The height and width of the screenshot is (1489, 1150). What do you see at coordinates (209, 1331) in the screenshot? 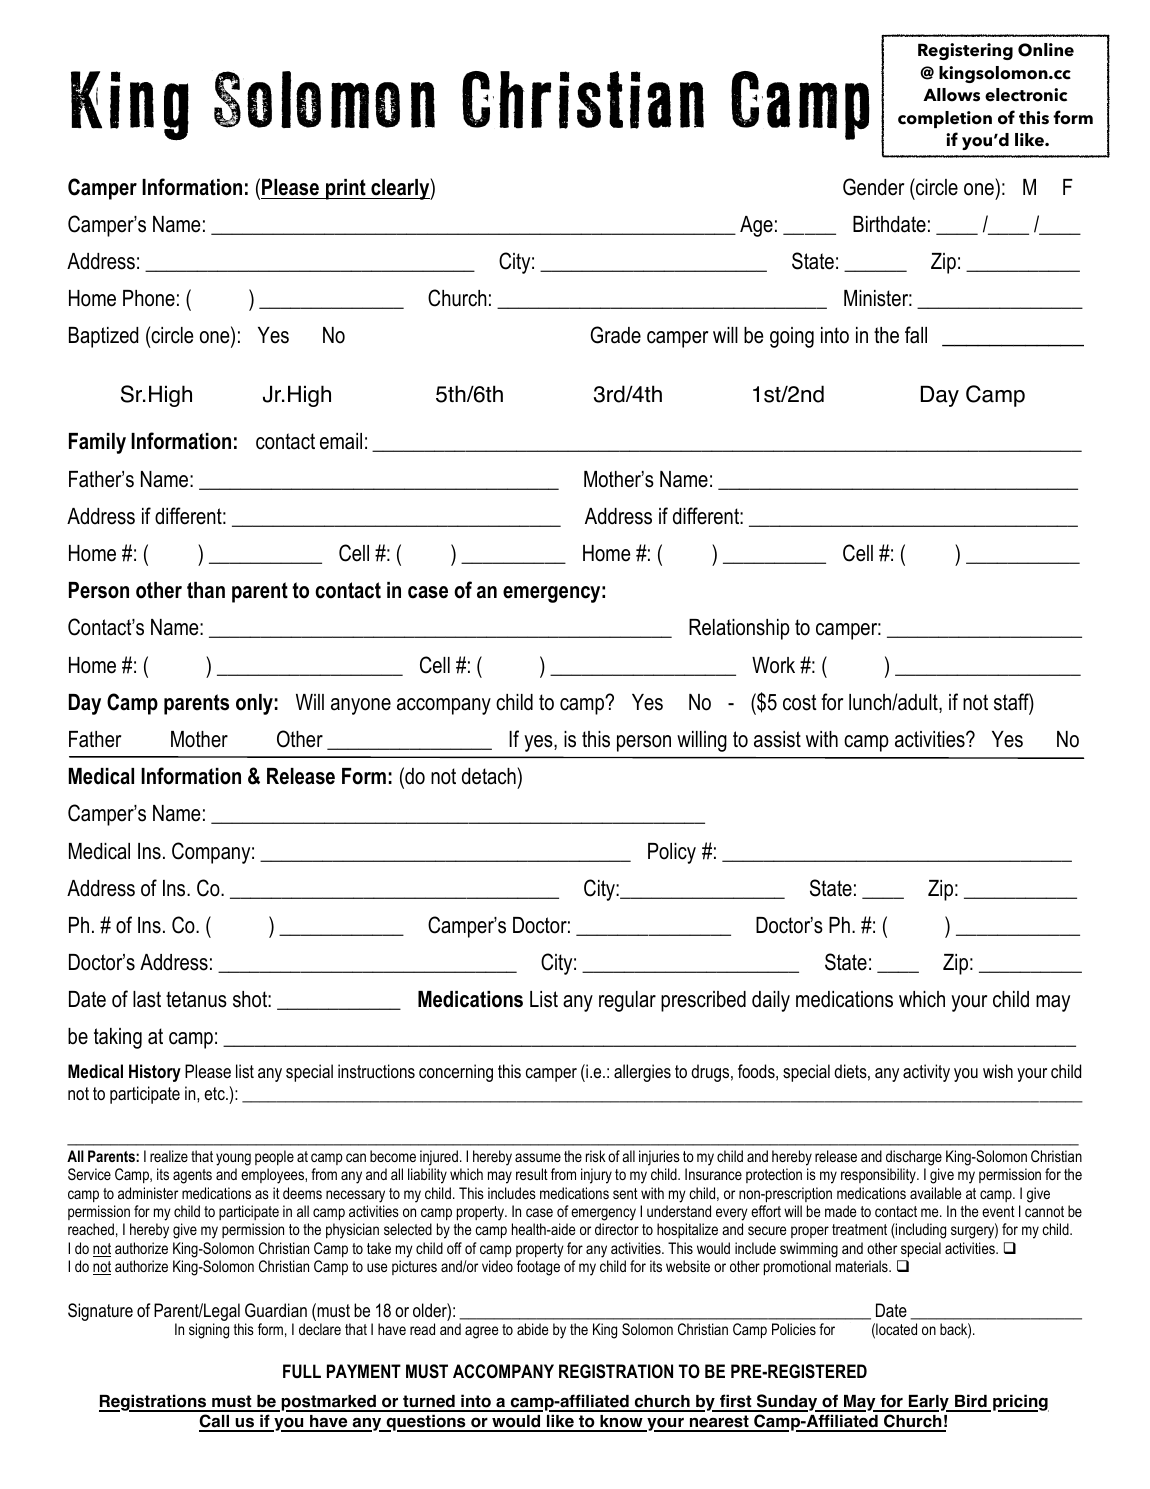
I see `signing` at bounding box center [209, 1331].
